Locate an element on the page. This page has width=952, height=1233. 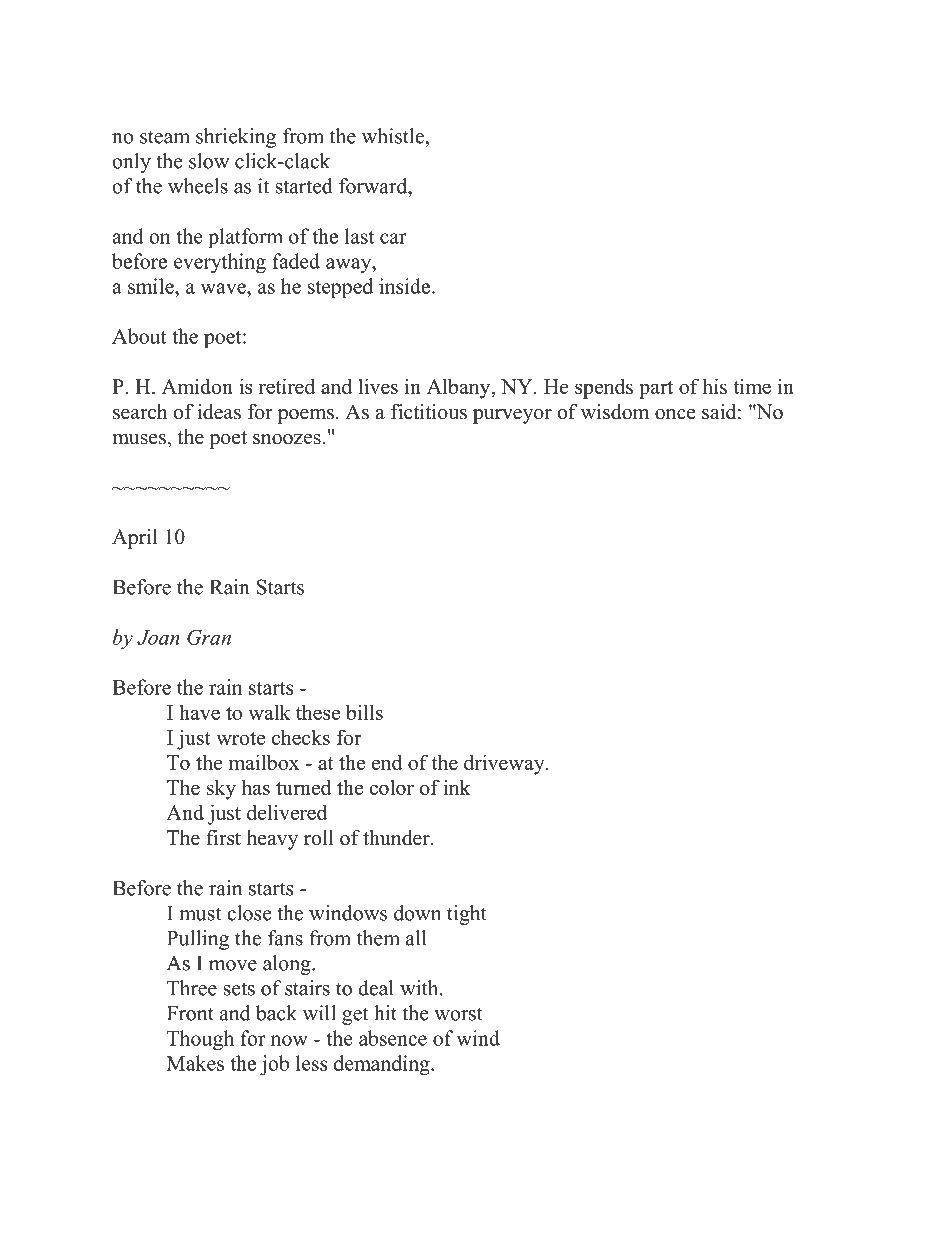
forward is located at coordinates (374, 186).
